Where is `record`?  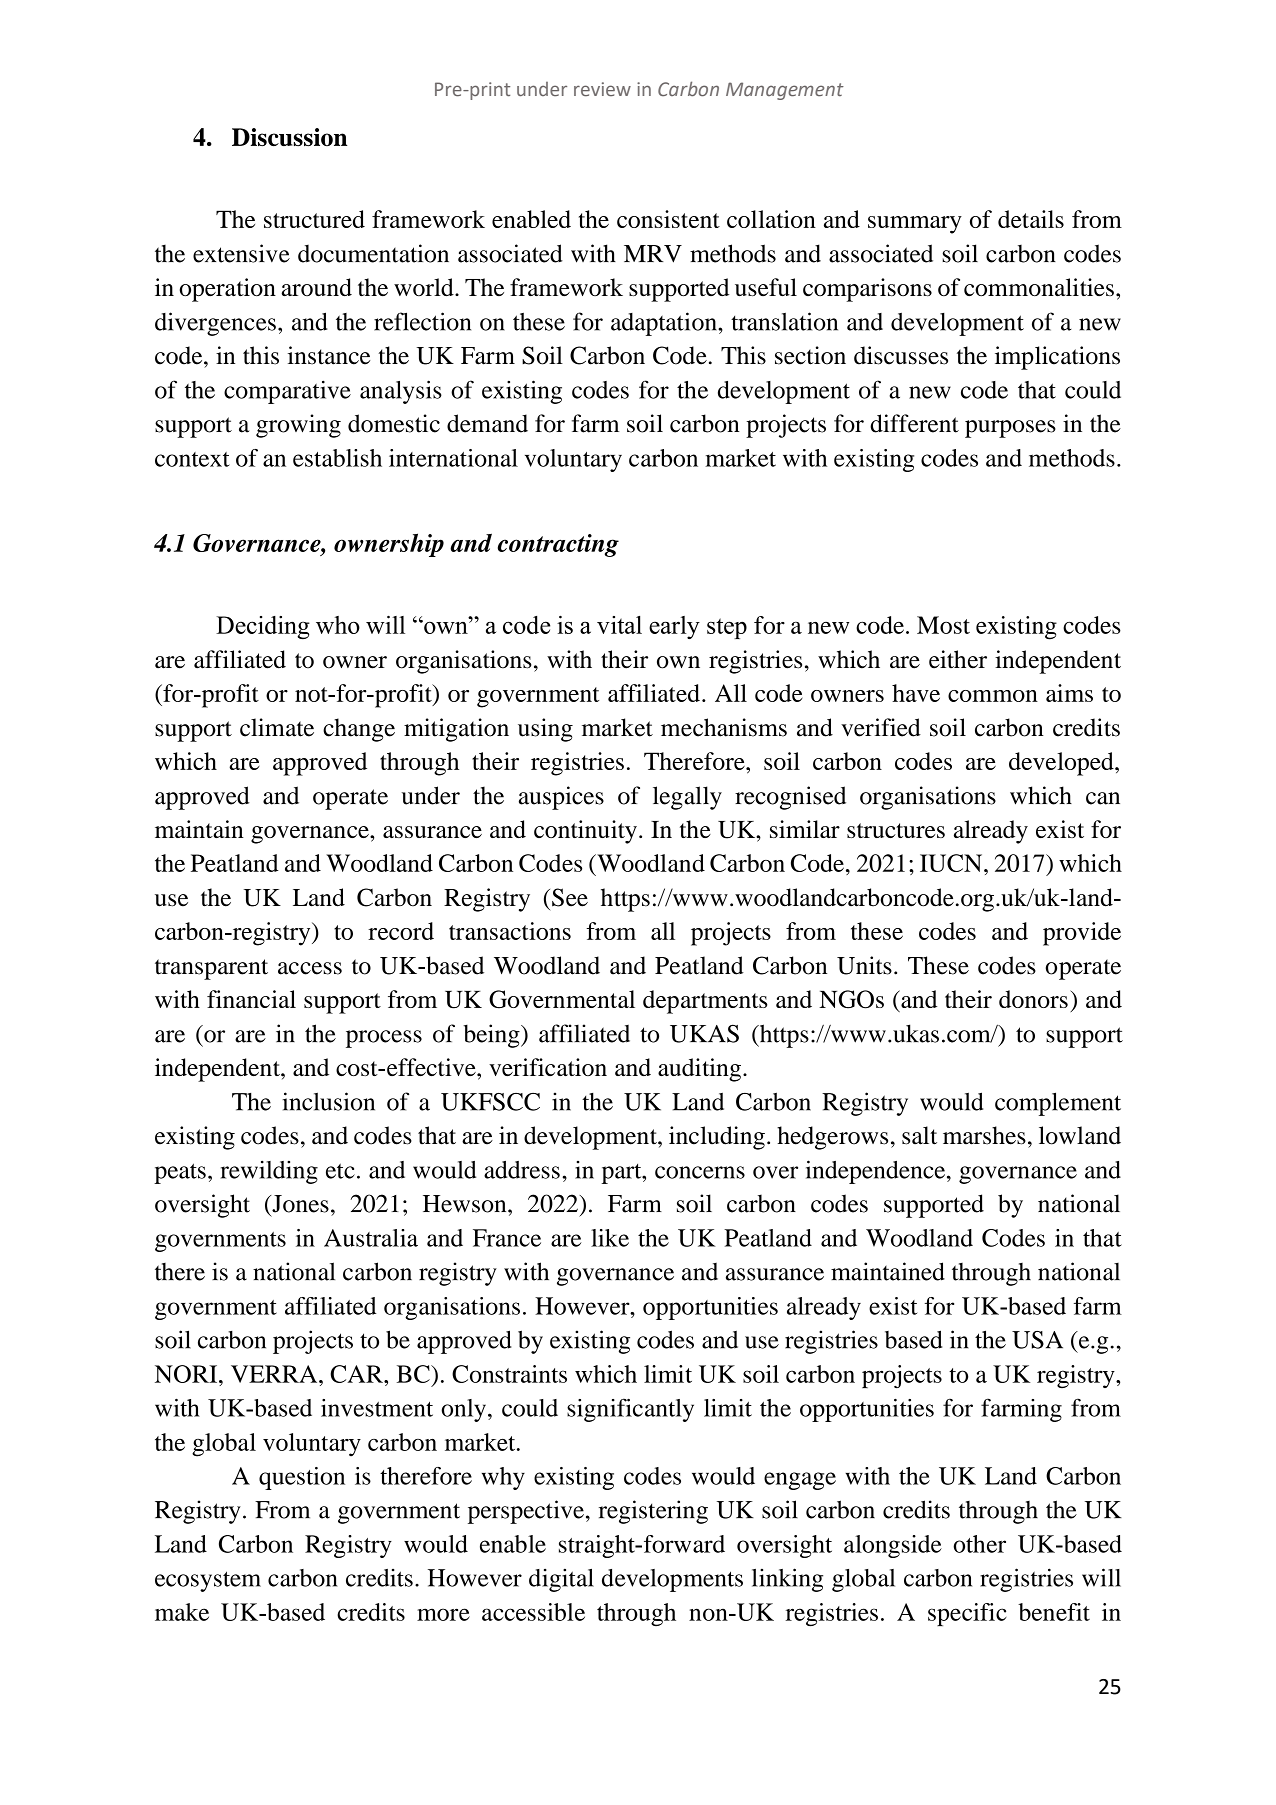
record is located at coordinates (401, 931).
